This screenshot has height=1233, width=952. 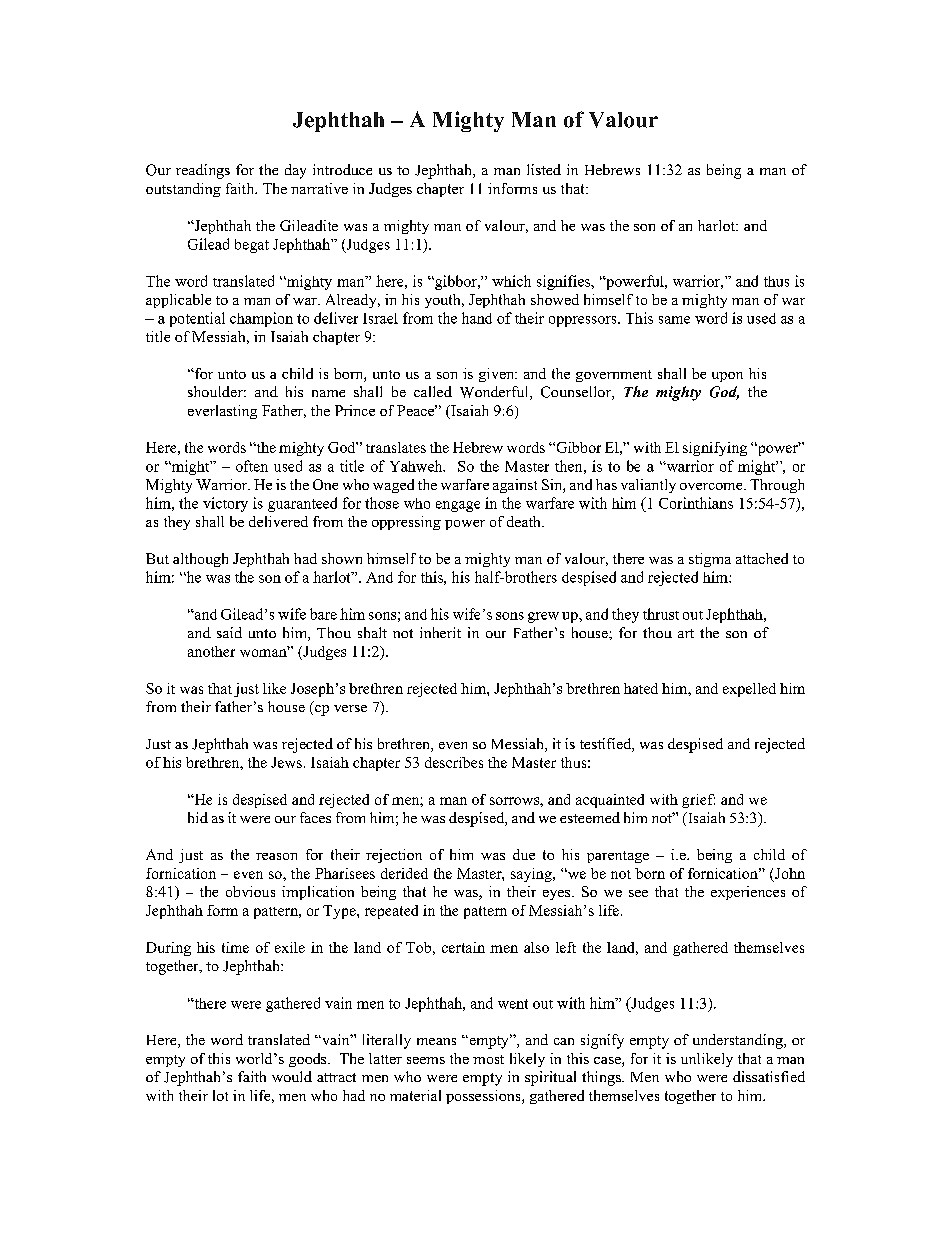 I want to click on art, so click(x=686, y=633).
